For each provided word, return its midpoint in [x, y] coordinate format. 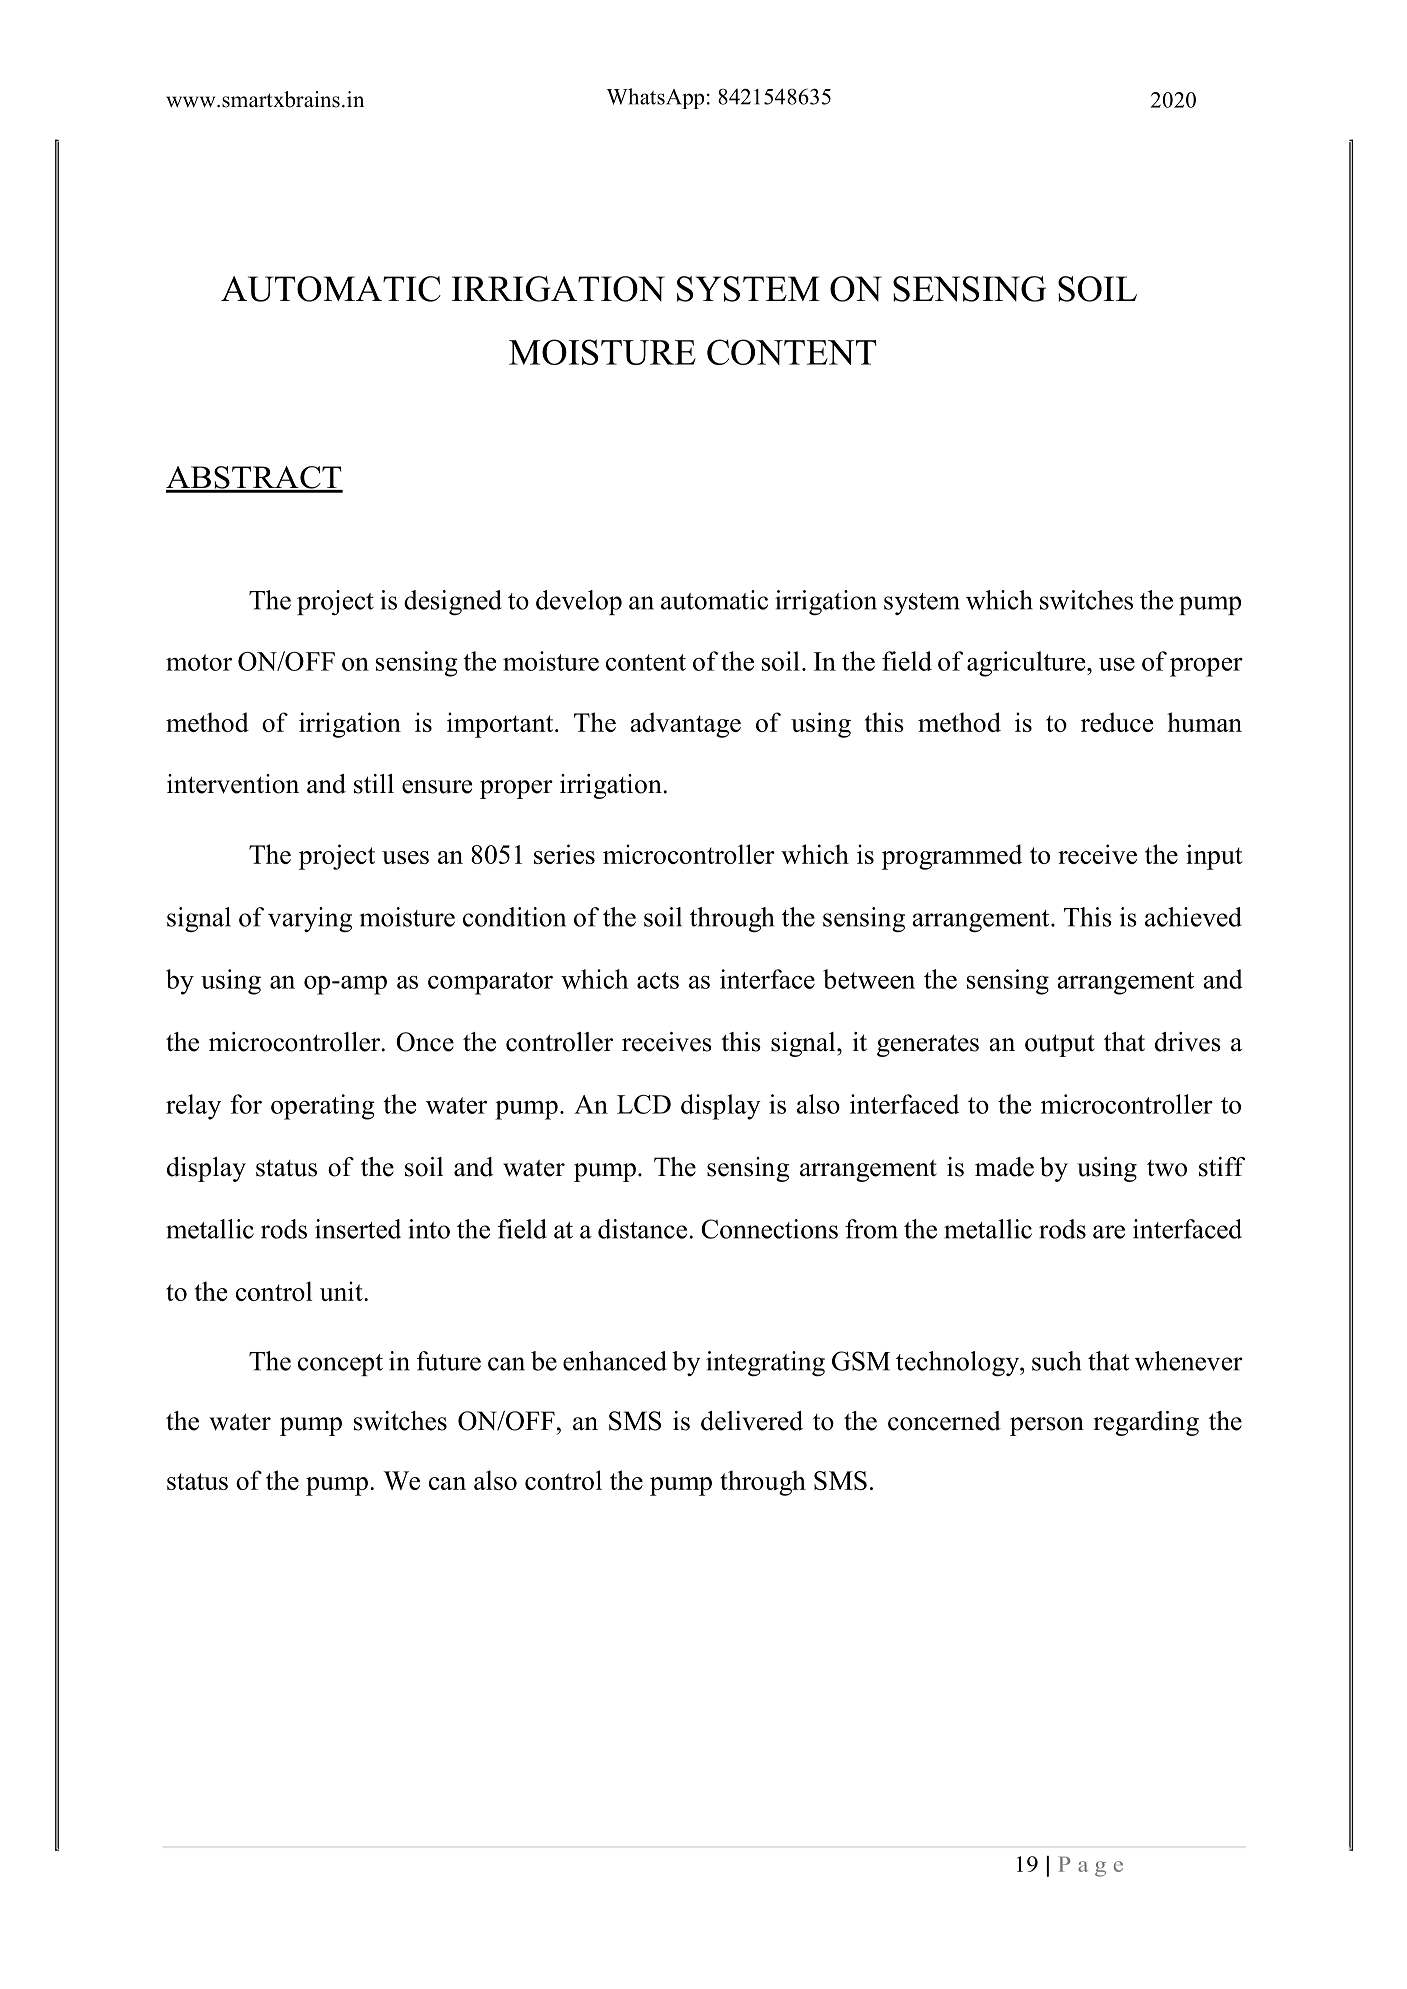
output [1060, 1045]
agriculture [1027, 664]
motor [199, 662]
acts [658, 980]
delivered [752, 1421]
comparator [490, 983]
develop [579, 602]
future [449, 1361]
